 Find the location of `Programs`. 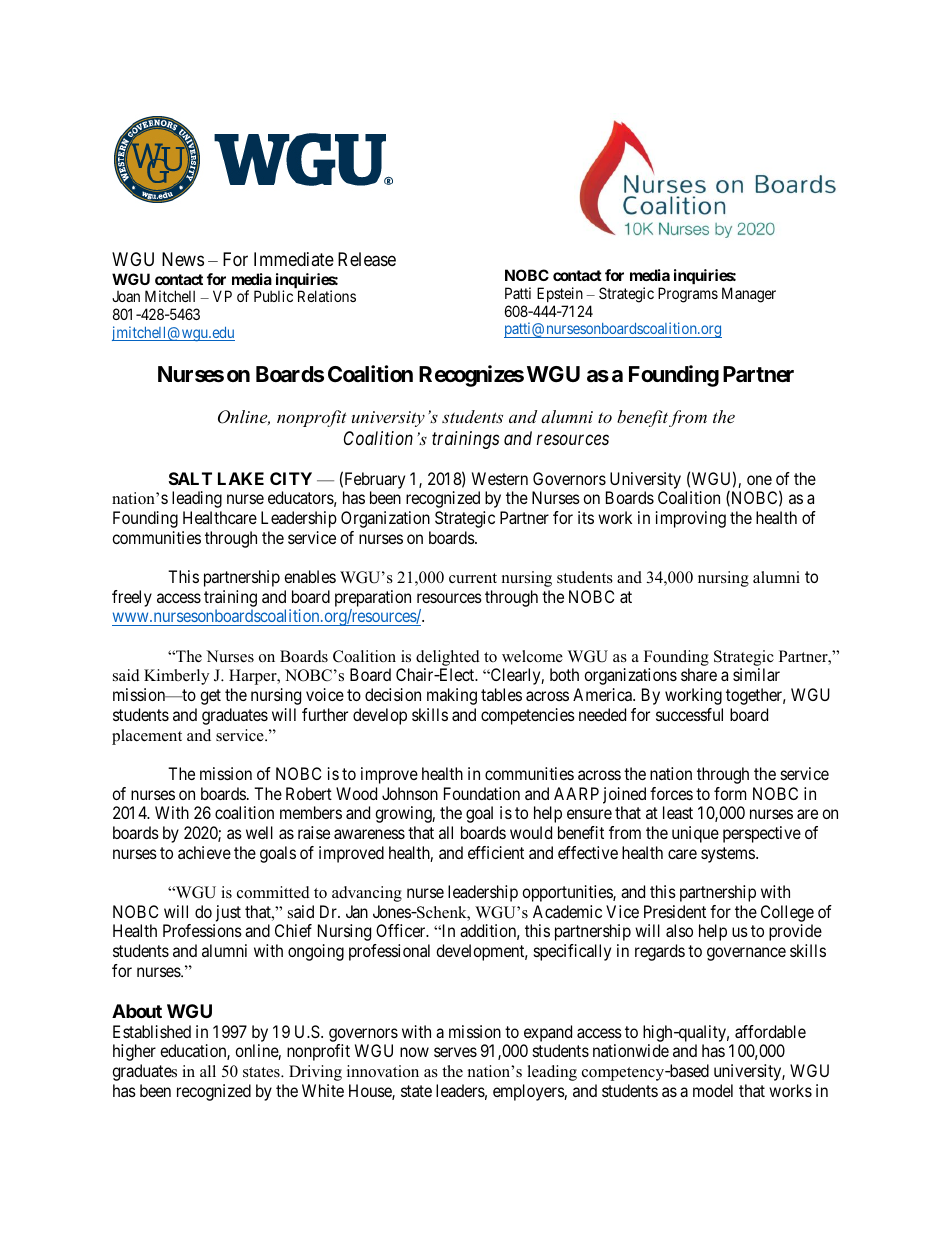

Programs is located at coordinates (688, 295).
